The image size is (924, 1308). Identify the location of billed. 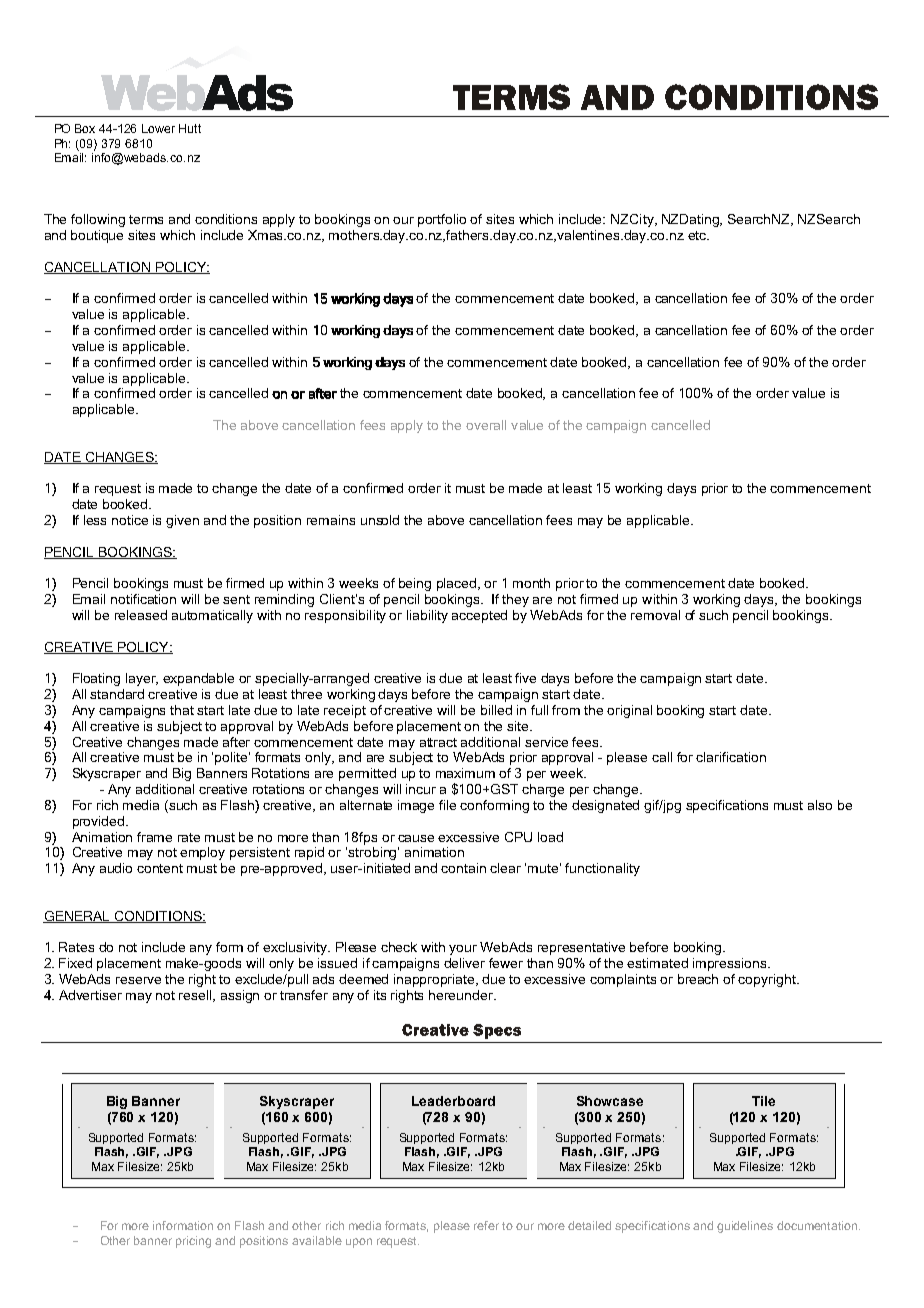
(496, 710).
